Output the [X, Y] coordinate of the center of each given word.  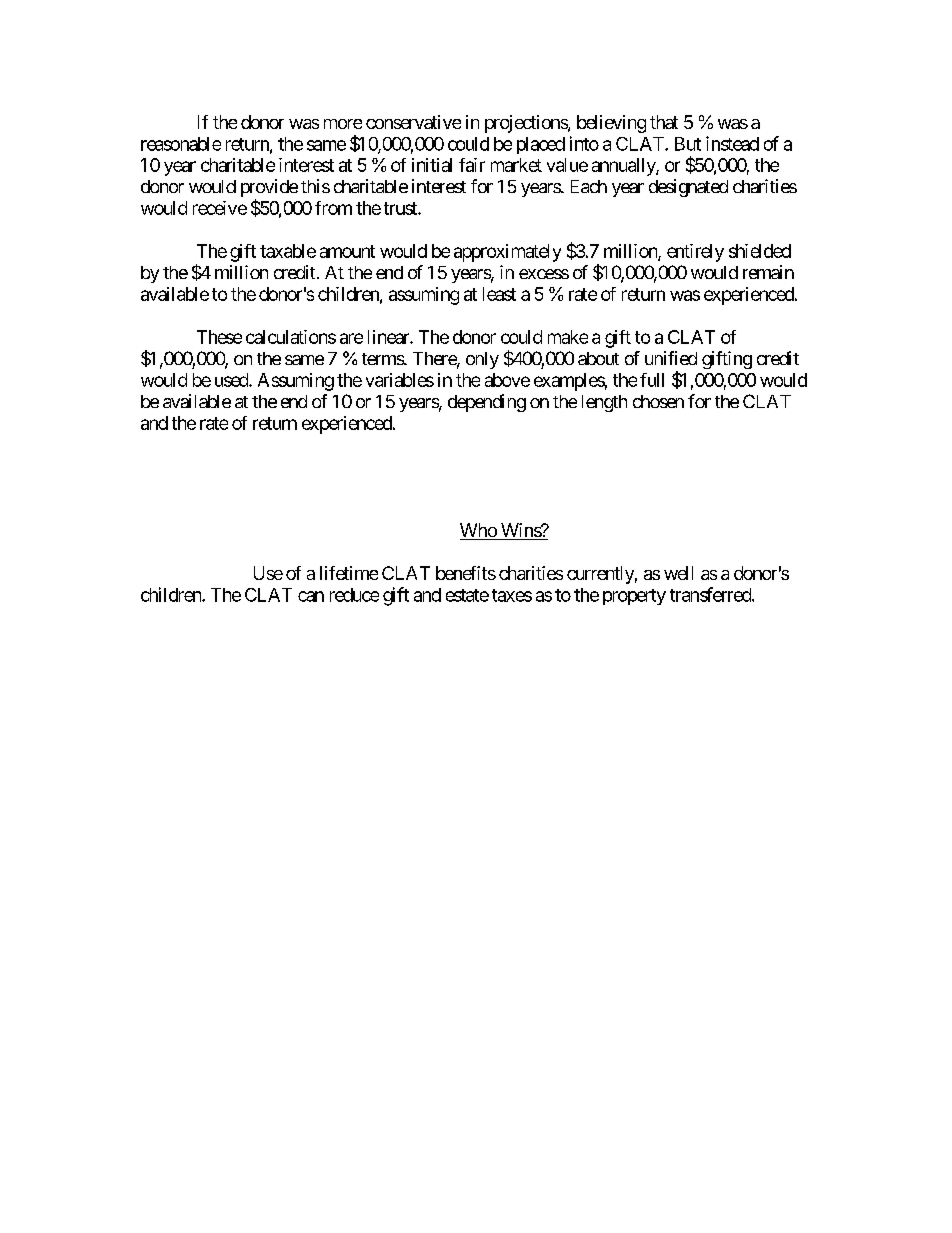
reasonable [181, 144]
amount [347, 251]
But [688, 144]
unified [671, 358]
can [311, 596]
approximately [507, 253]
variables [400, 380]
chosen [658, 401]
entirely [695, 253]
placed [541, 145]
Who [479, 531]
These [219, 337]
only [482, 360]
